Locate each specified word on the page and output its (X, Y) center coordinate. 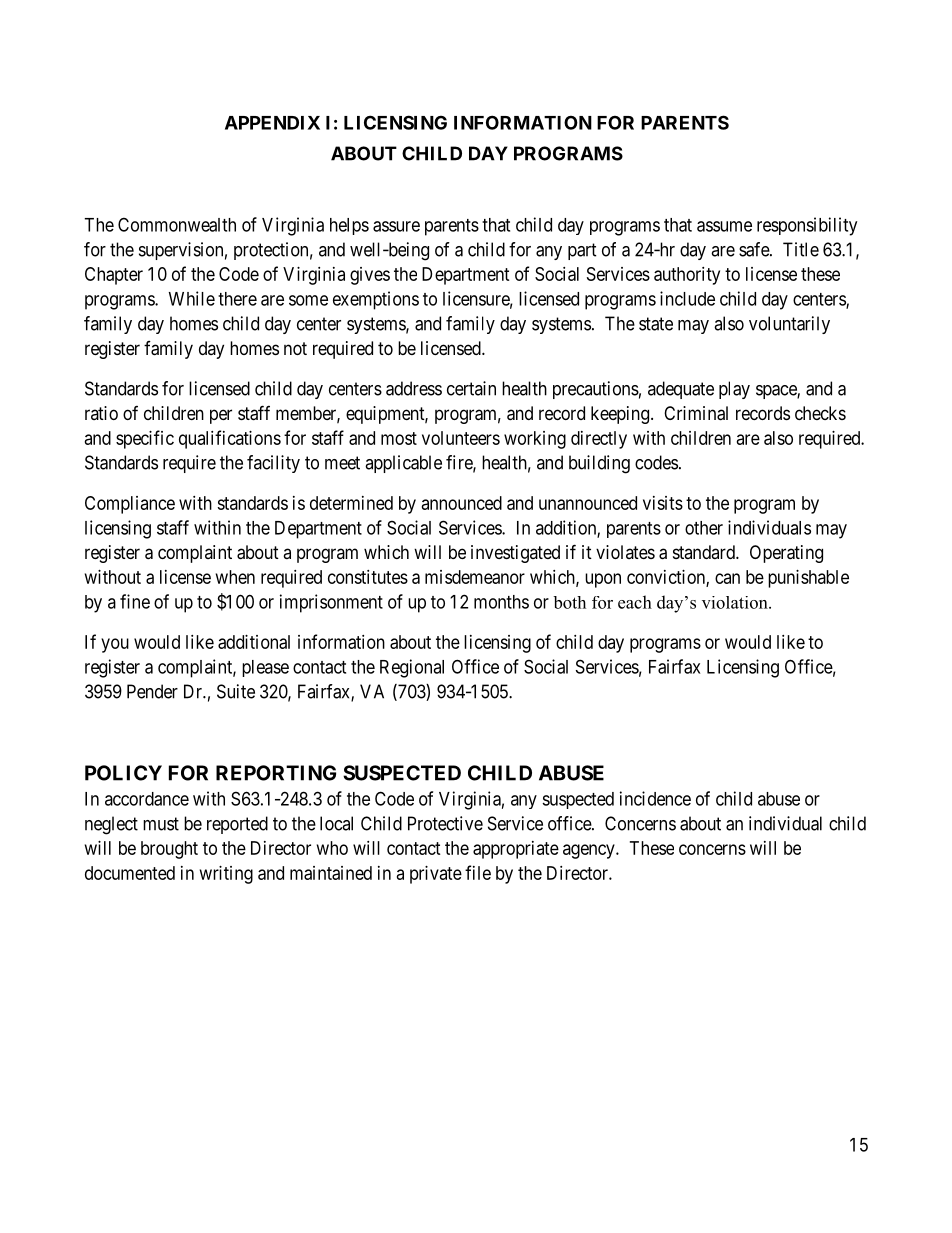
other (704, 528)
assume (724, 226)
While (192, 298)
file (478, 872)
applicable (403, 464)
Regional (412, 668)
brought (169, 850)
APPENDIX (272, 123)
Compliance (130, 505)
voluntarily (789, 325)
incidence (655, 798)
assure (396, 226)
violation (736, 602)
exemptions (376, 300)
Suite (236, 691)
